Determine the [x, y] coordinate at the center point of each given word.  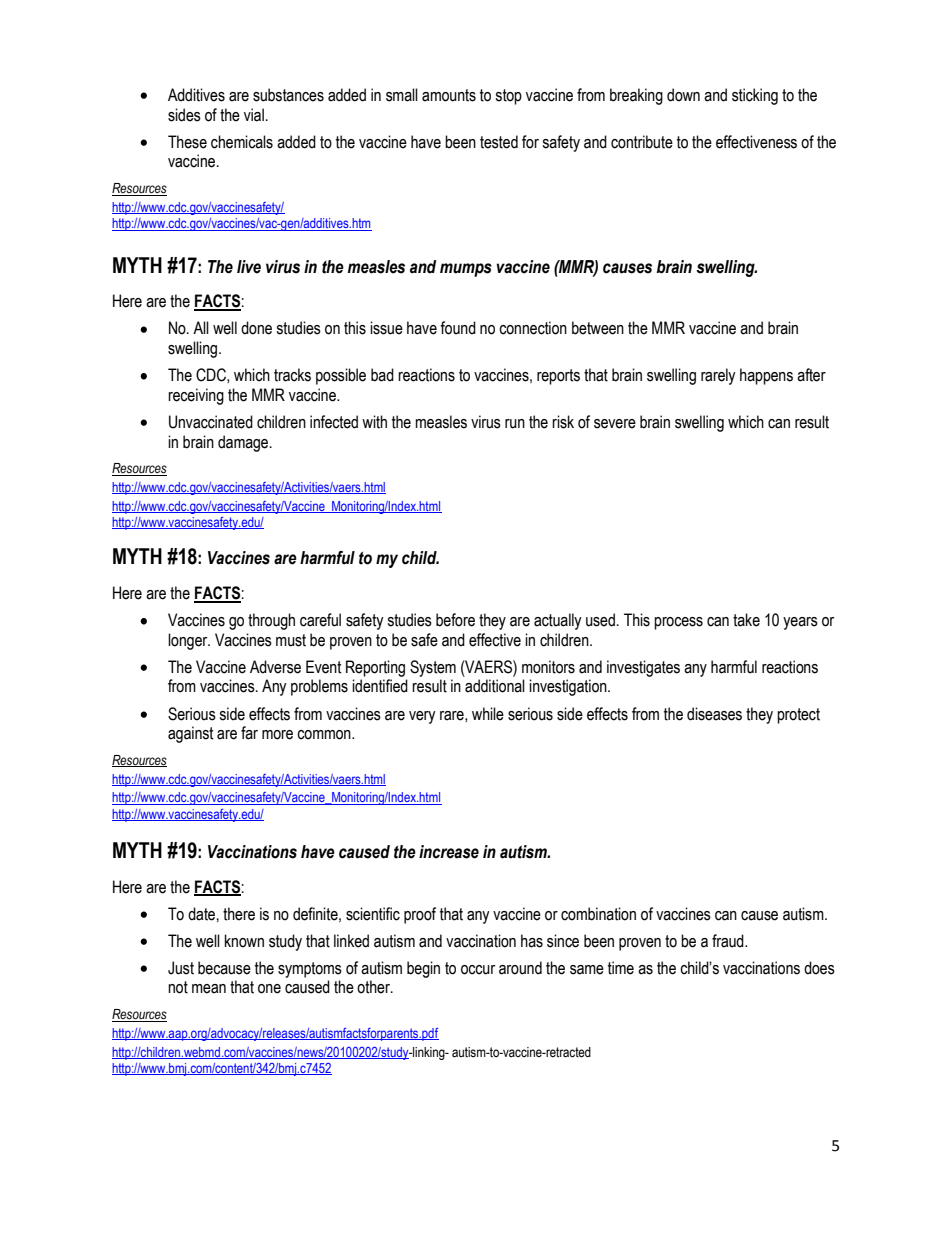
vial [254, 115]
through [271, 621]
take [746, 620]
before [455, 620]
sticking [755, 96]
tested [499, 142]
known [244, 941]
